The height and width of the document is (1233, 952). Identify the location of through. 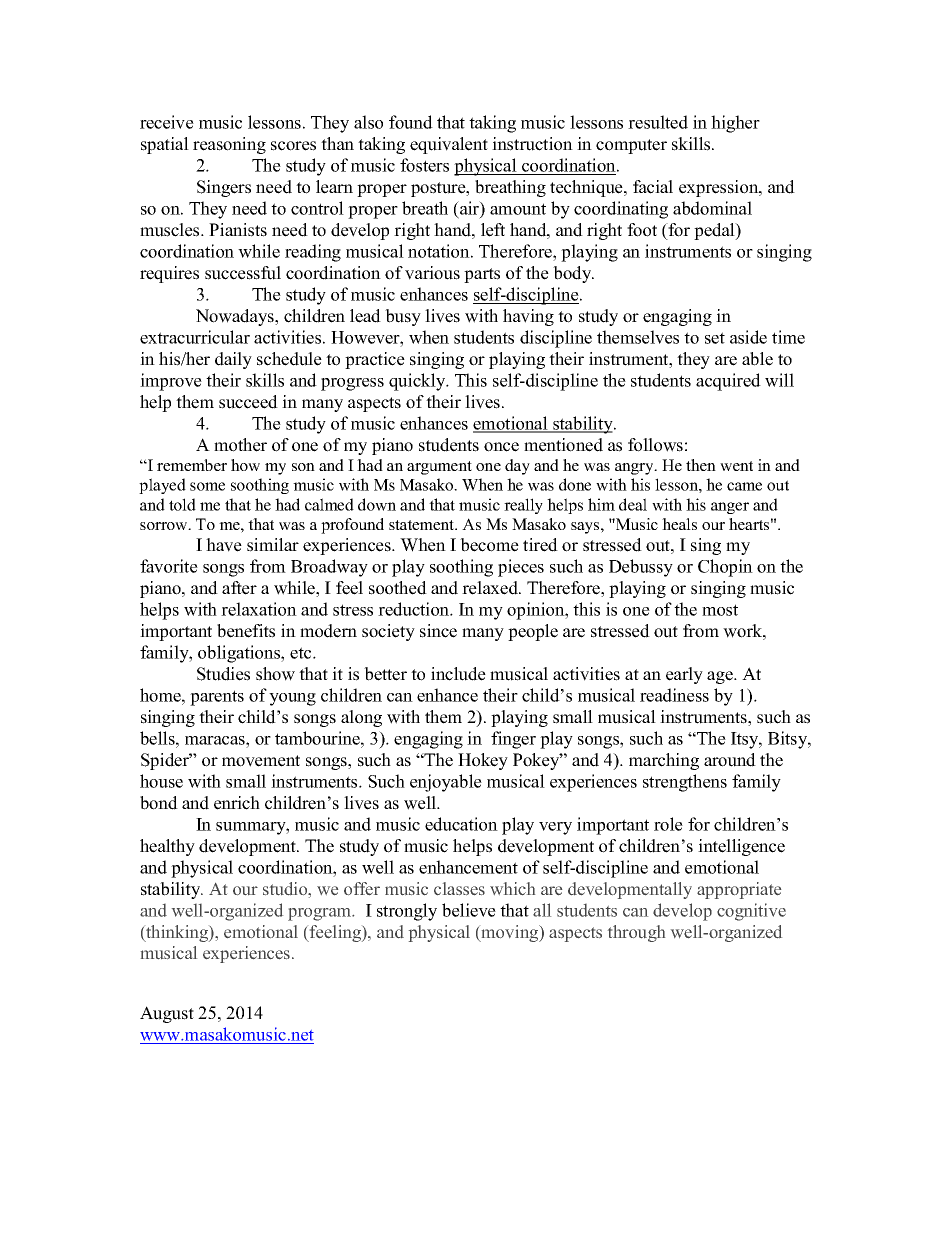
(636, 933).
